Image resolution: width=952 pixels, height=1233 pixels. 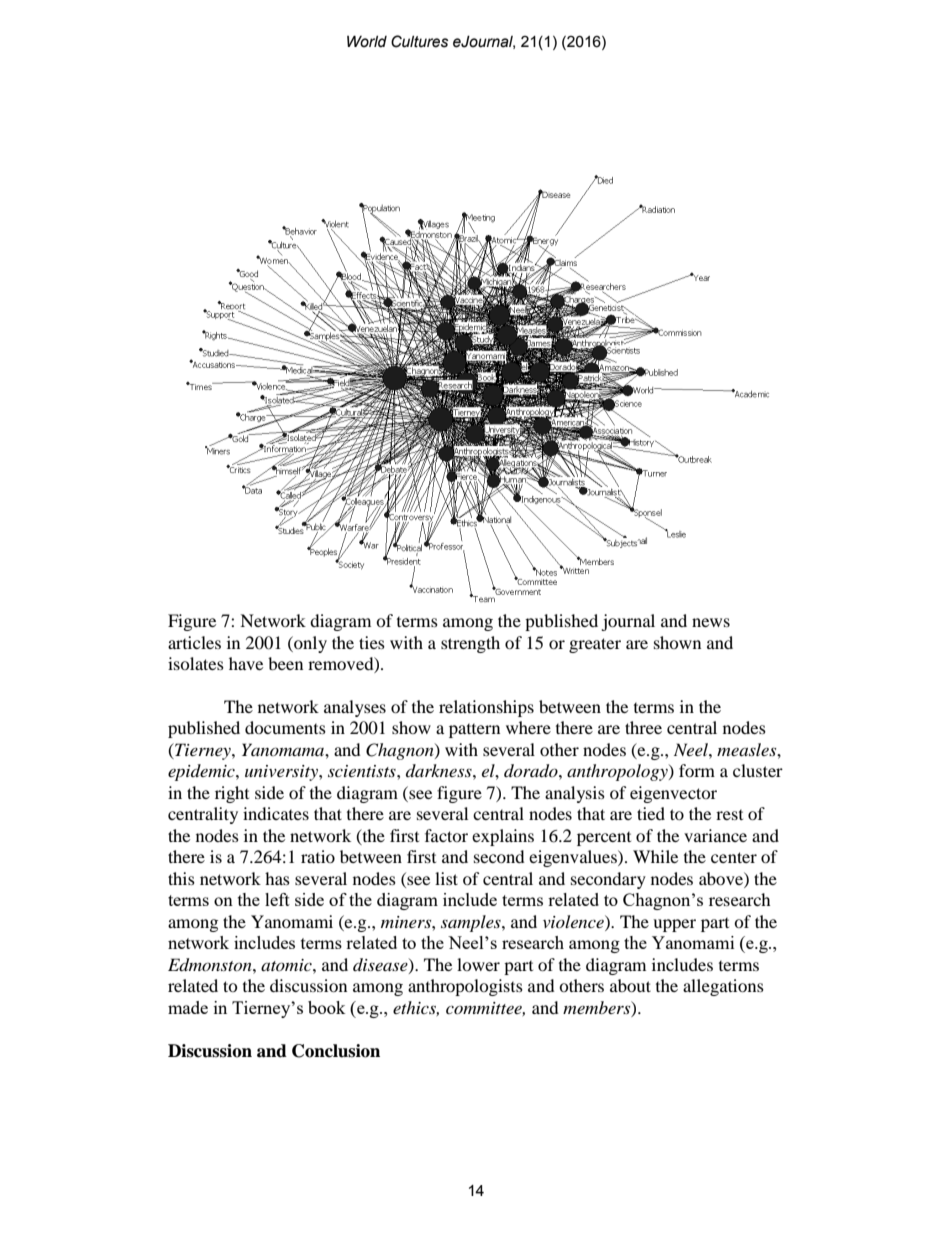 I want to click on Cultures, so click(x=419, y=41).
